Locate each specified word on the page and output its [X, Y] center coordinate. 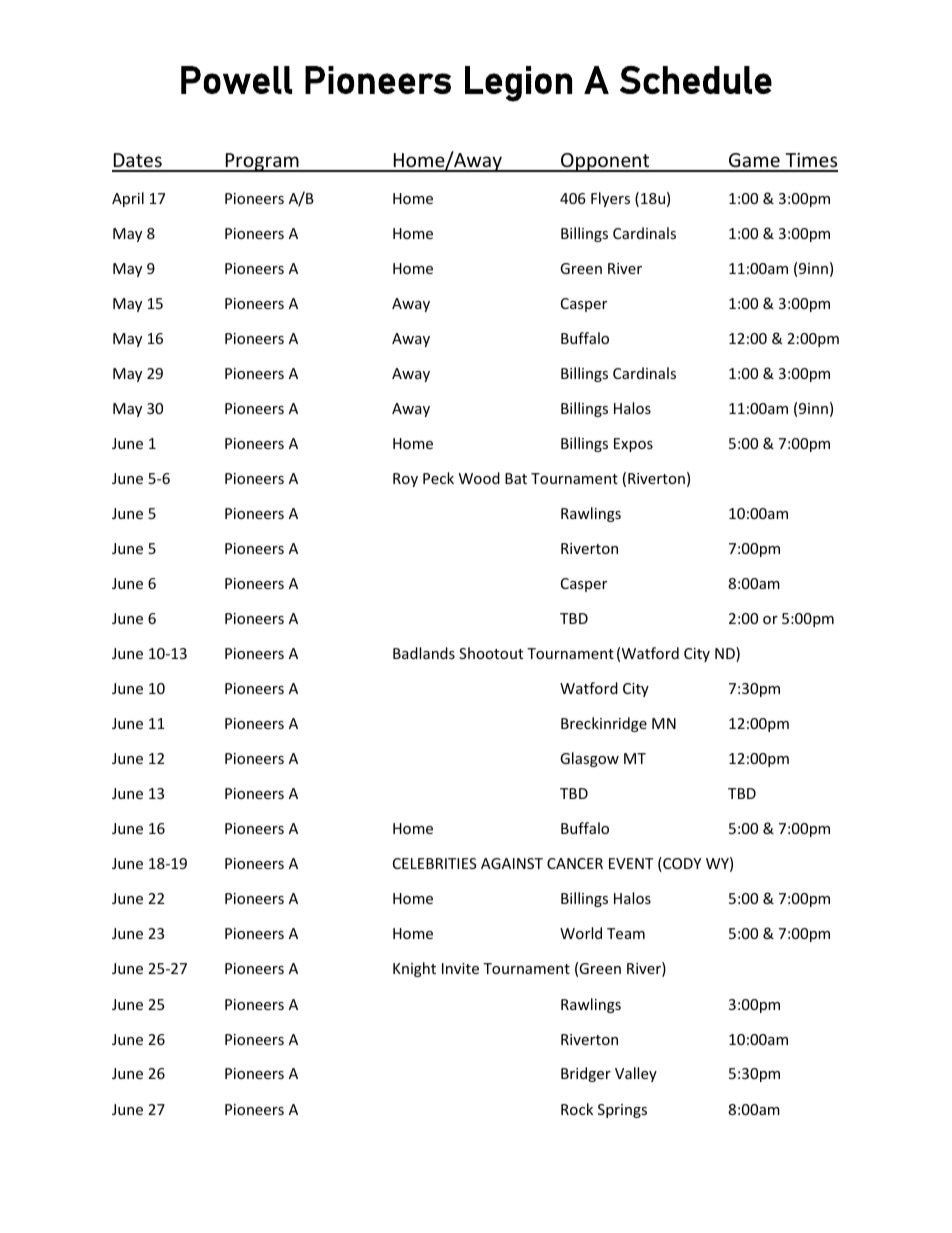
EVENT [631, 863]
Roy [405, 480]
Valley [636, 1074]
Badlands [424, 653]
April [128, 199]
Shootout [491, 653]
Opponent [605, 162]
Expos [633, 445]
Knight [414, 969]
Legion [518, 84]
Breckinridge [604, 724]
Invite [460, 968]
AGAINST [512, 863]
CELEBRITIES [435, 863]
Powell [236, 80]
